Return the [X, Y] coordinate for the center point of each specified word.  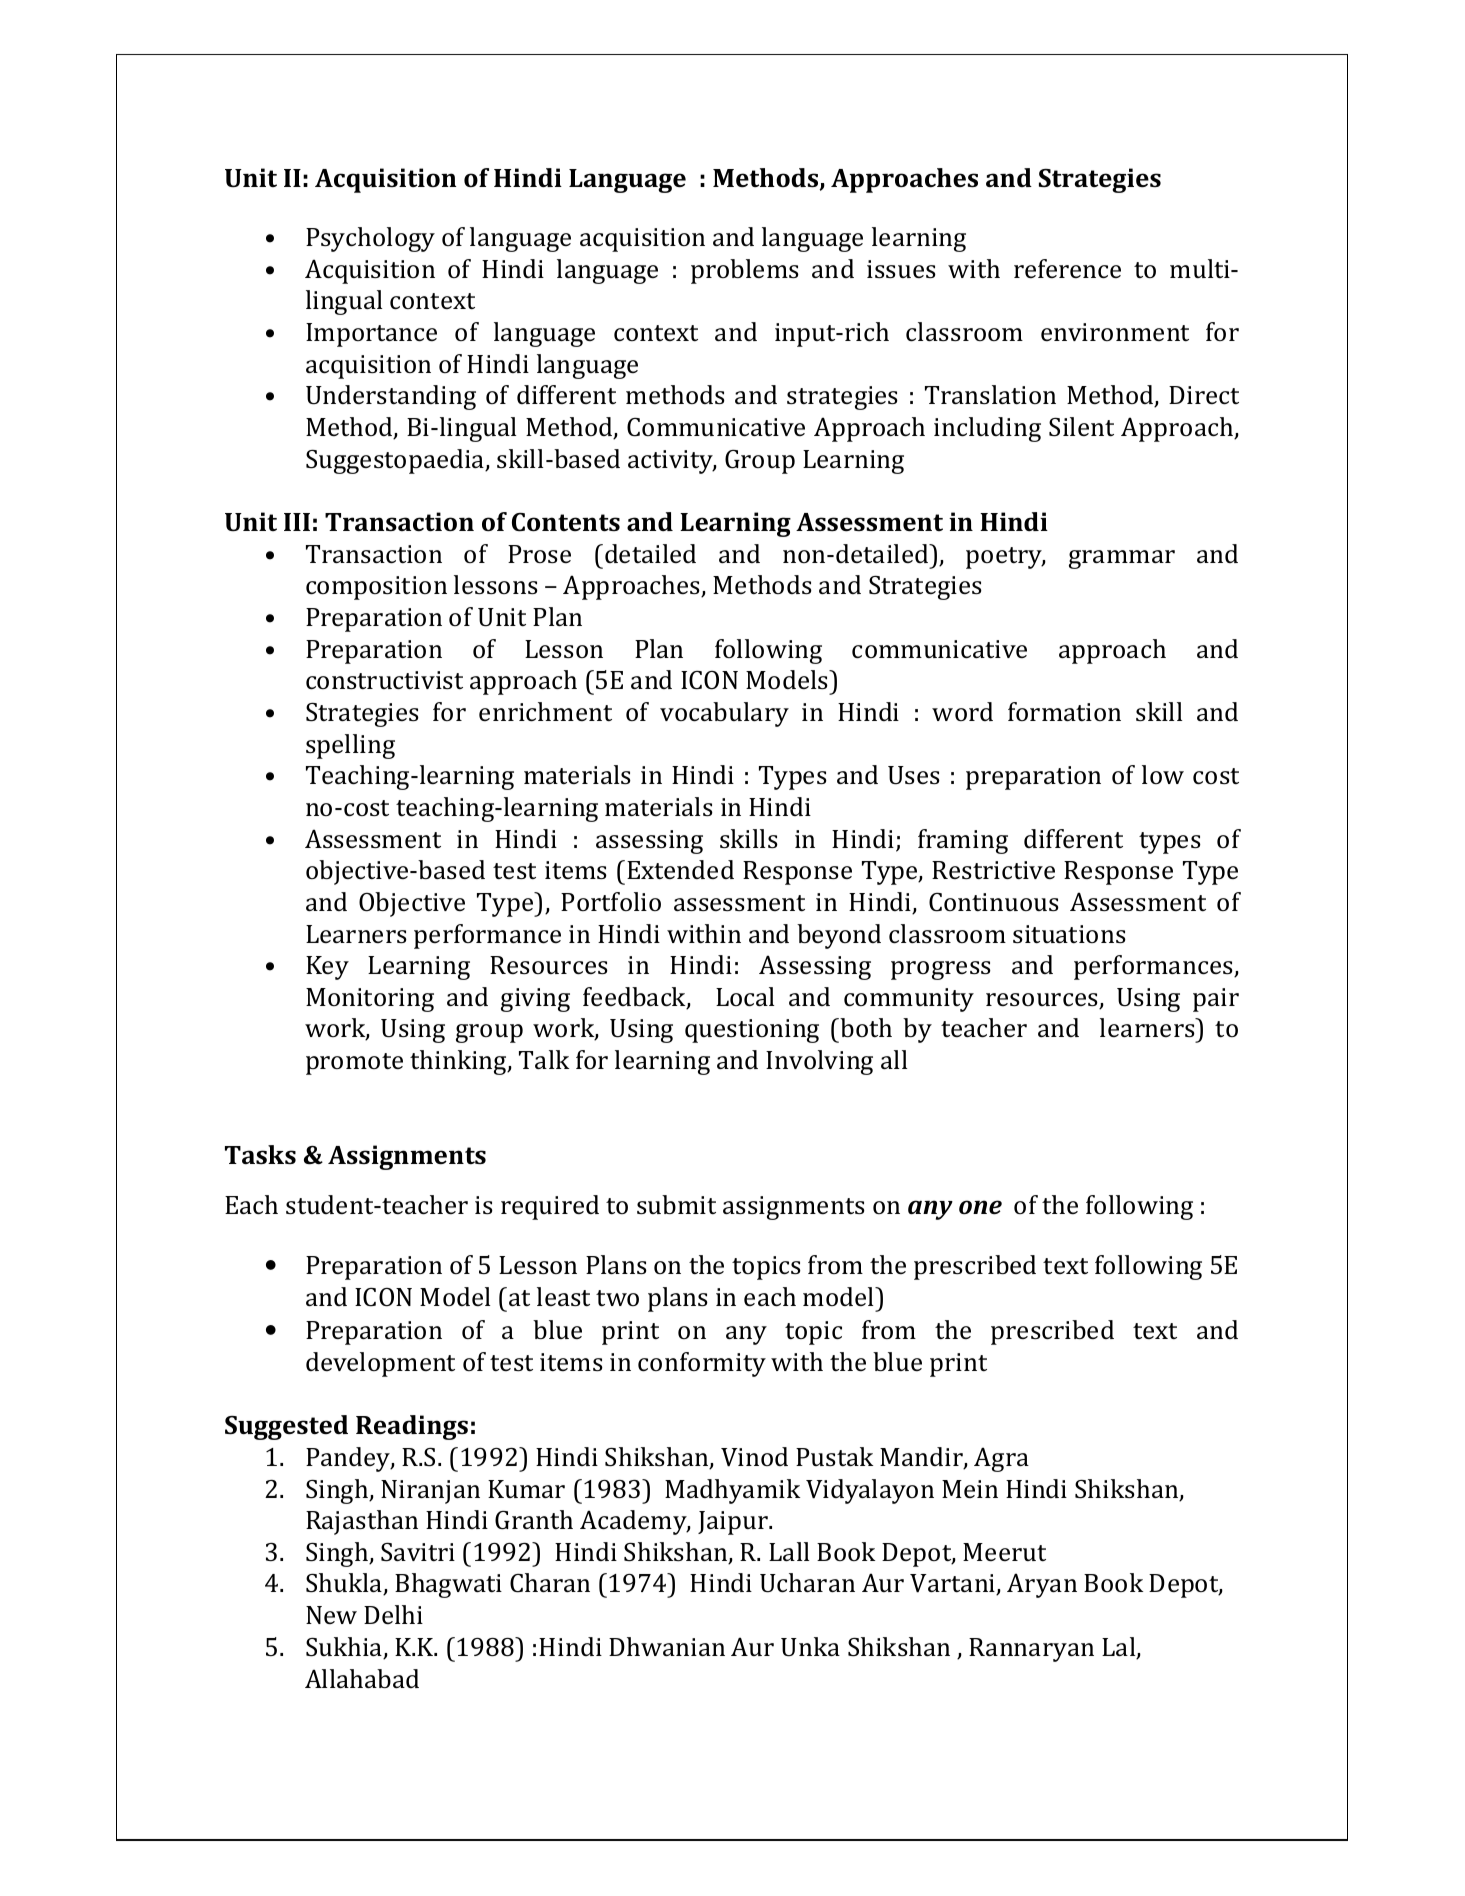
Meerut [1004, 1552]
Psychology [370, 239]
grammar [1122, 559]
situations [1069, 934]
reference [1067, 269]
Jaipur [734, 1523]
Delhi [393, 1614]
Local [745, 997]
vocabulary [724, 714]
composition [376, 588]
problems [745, 271]
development [380, 1364]
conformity [702, 1364]
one [980, 1207]
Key [327, 968]
